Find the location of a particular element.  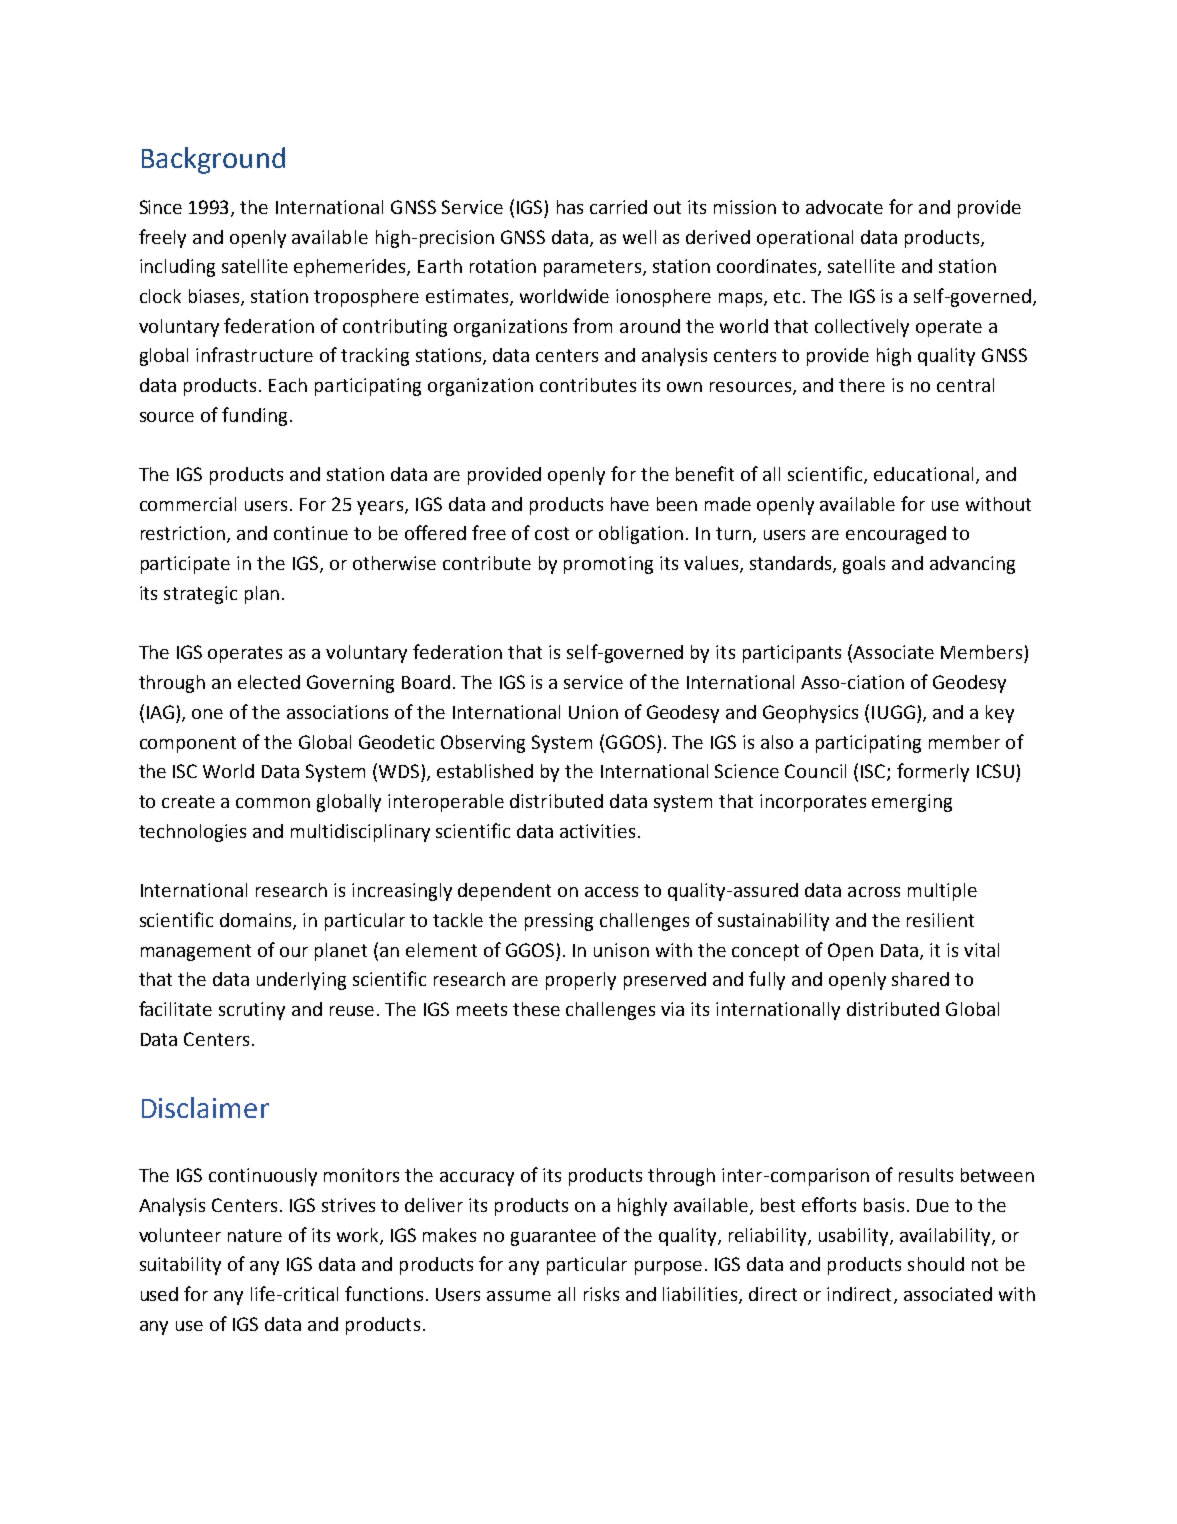

Union is located at coordinates (593, 712).
